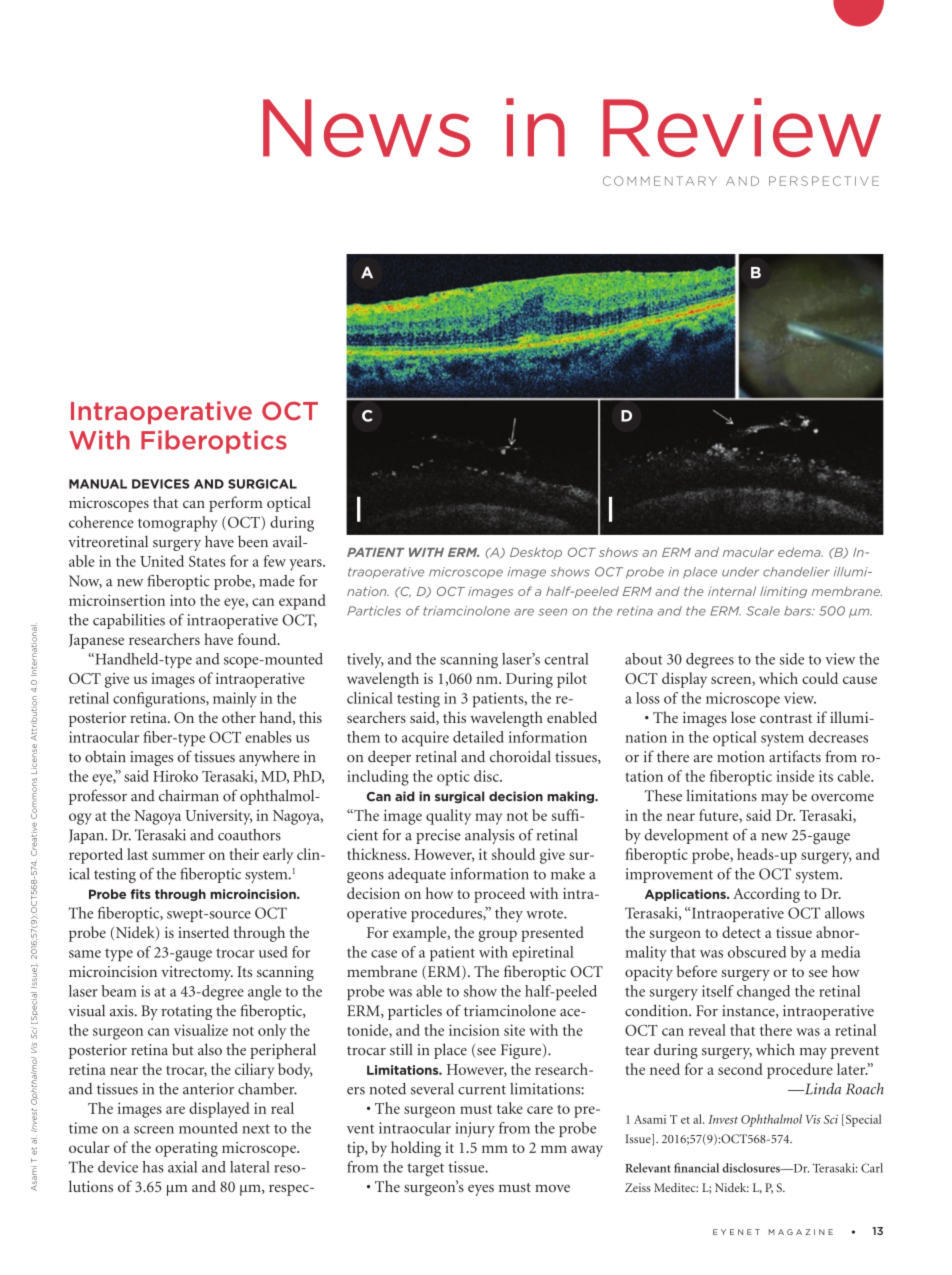 This image has height=1275, width=952. I want to click on eyes, so click(481, 1190).
